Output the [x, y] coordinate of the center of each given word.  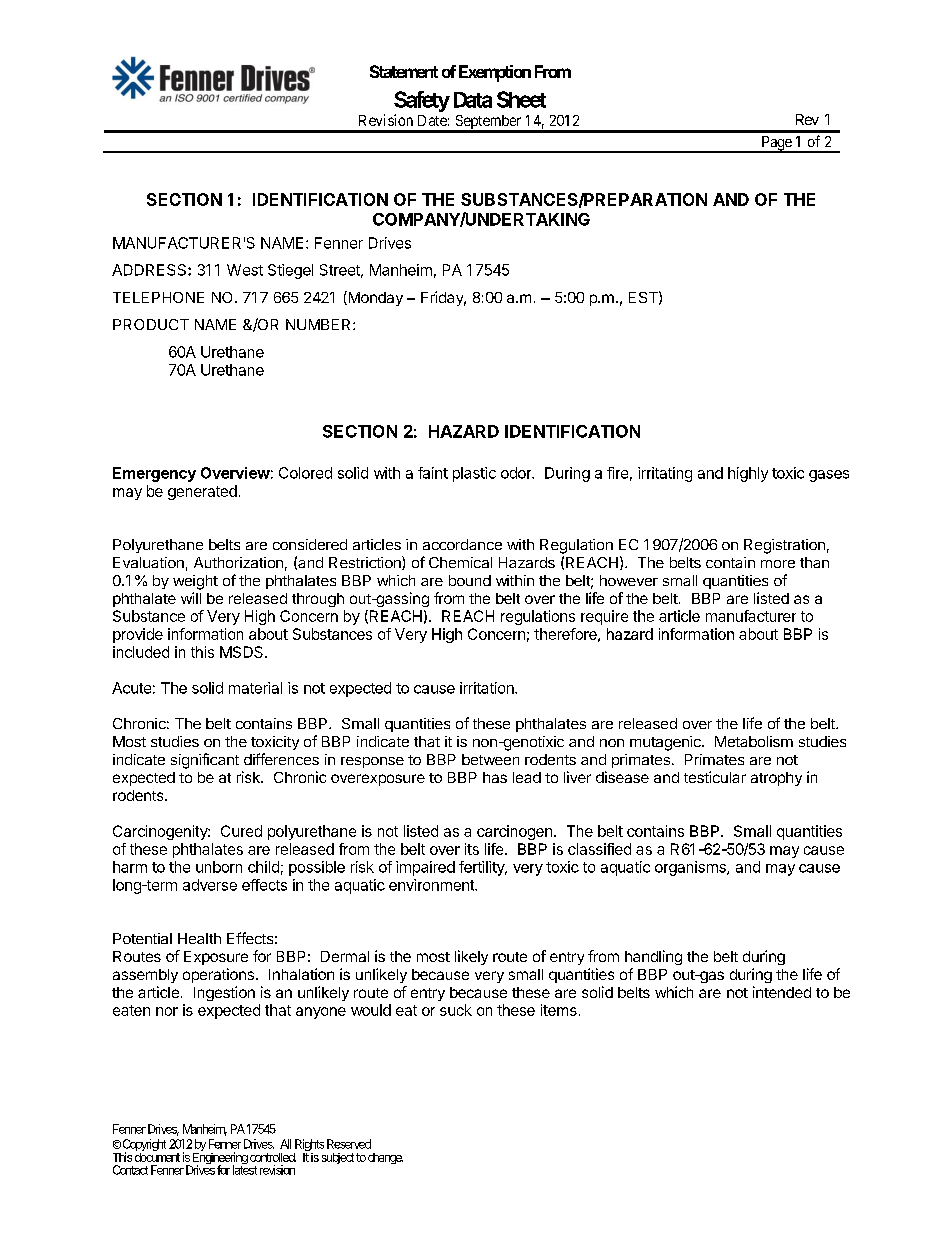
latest [245, 1169]
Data [473, 100]
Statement [404, 71]
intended [782, 992]
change [385, 1158]
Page [776, 144]
